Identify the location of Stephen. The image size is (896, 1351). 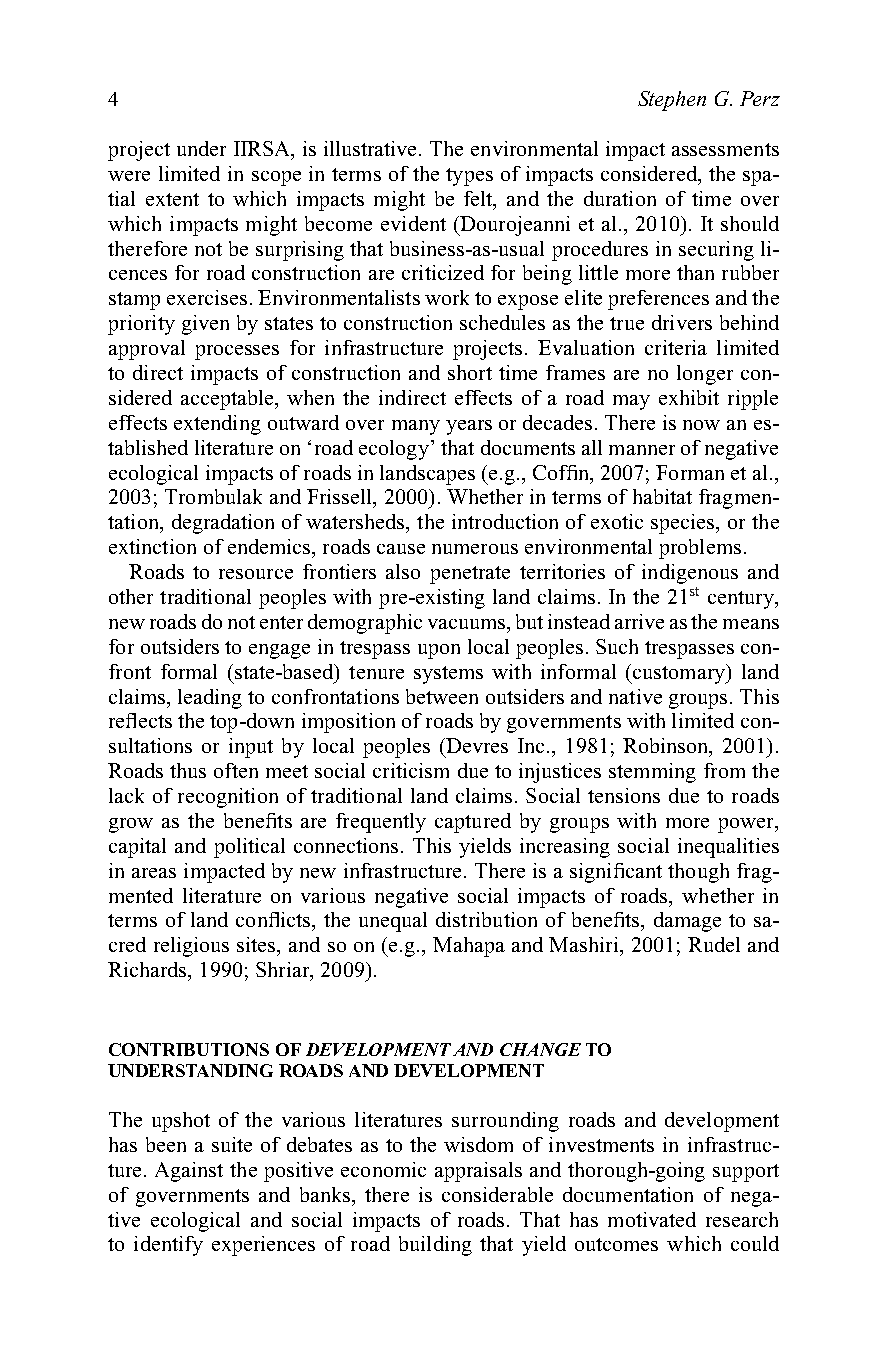
(672, 101).
